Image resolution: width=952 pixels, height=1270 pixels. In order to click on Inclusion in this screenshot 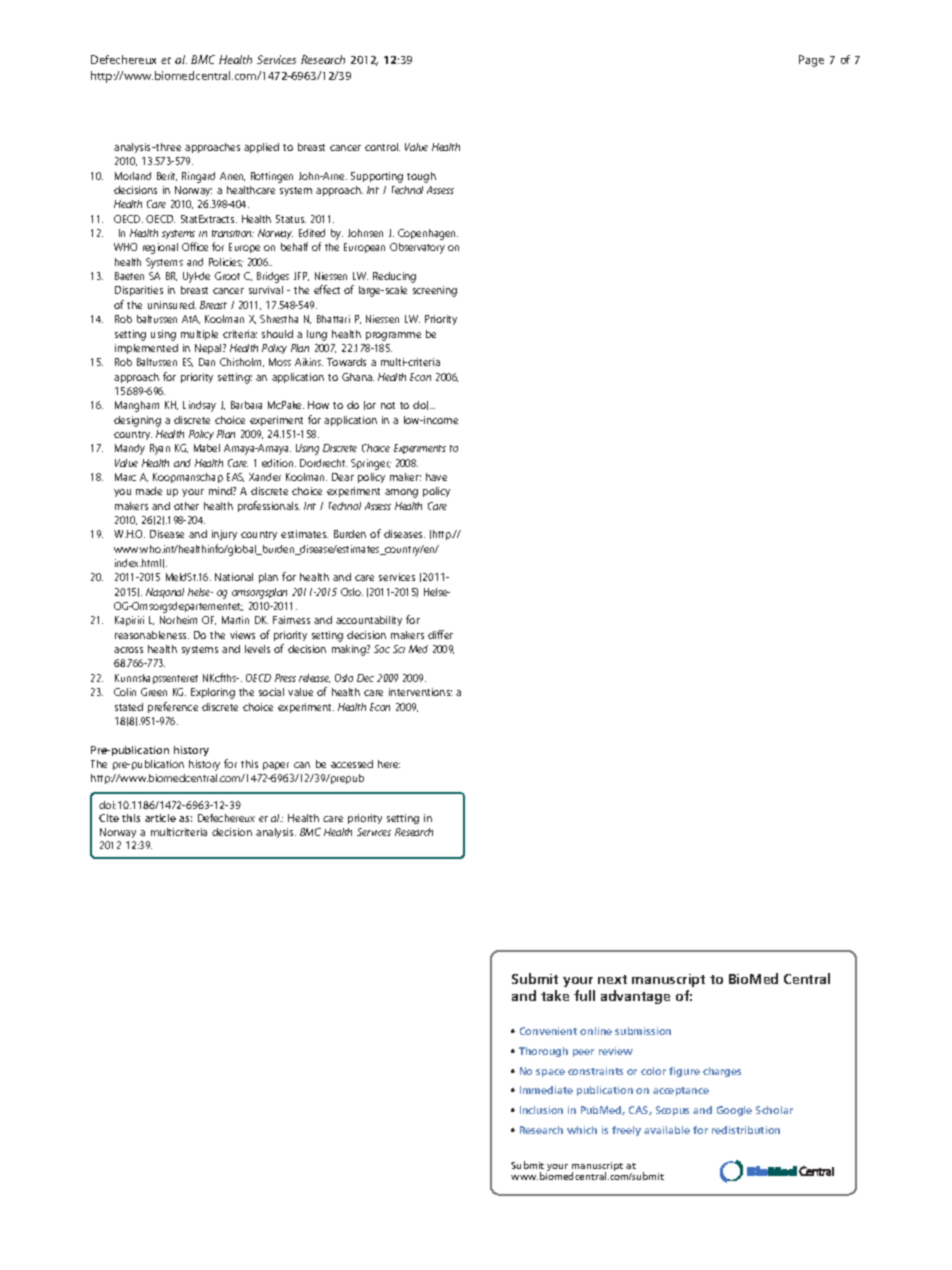, I will do `click(541, 1110)`.
